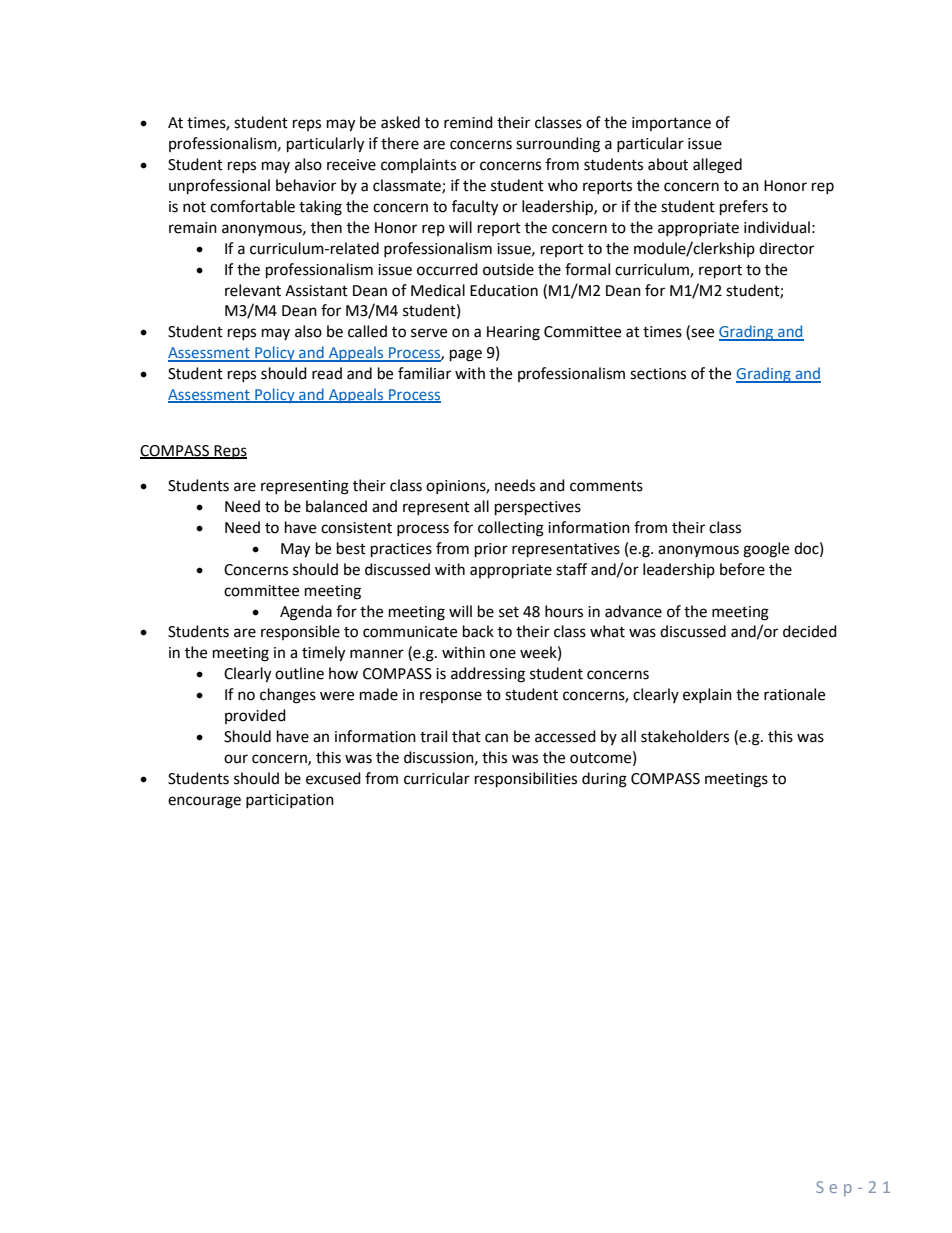  What do you see at coordinates (306, 185) in the screenshot?
I see `behavior` at bounding box center [306, 185].
